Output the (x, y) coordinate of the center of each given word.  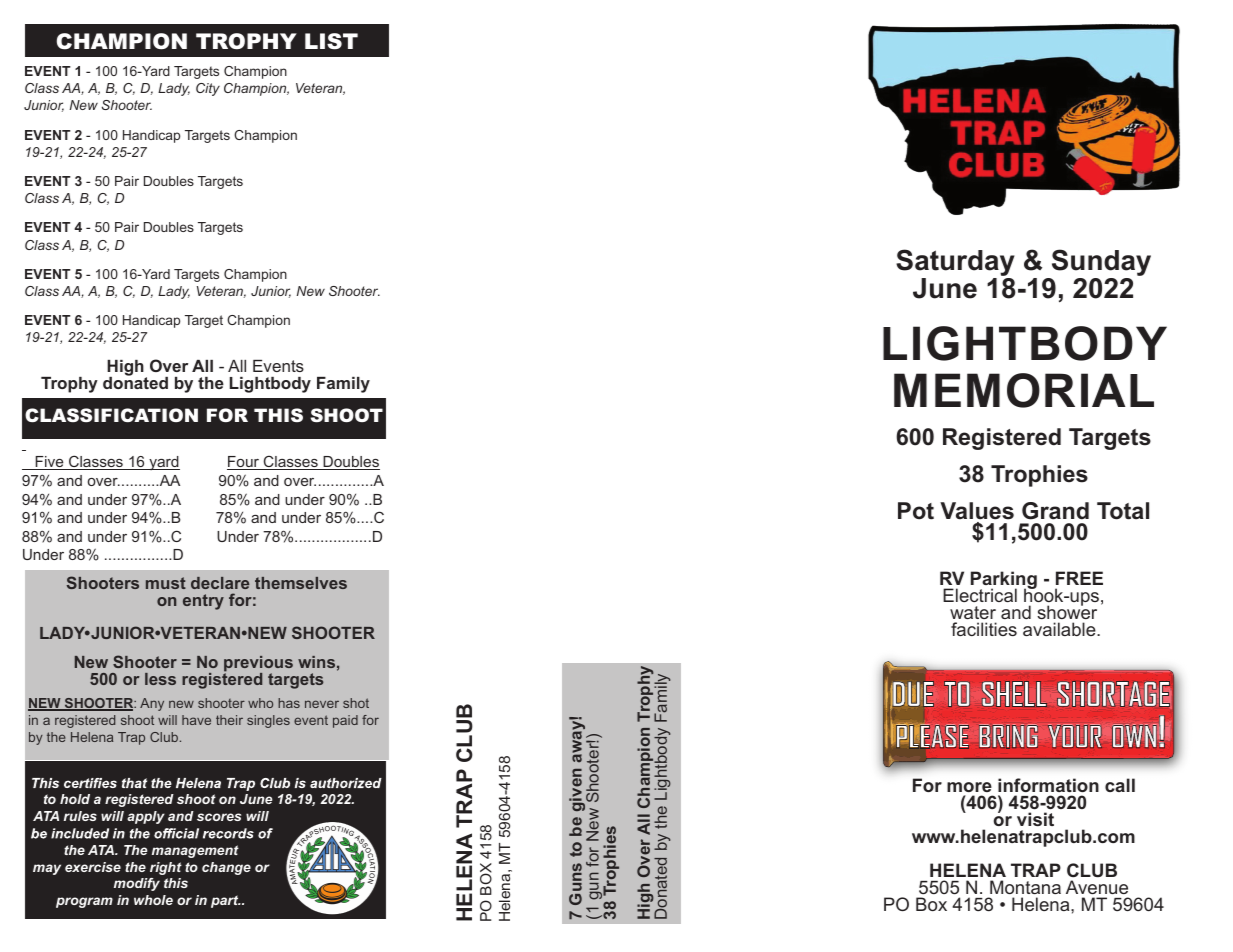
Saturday (955, 264)
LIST (331, 41)
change (226, 868)
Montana (1024, 889)
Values (977, 511)
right (166, 868)
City (208, 89)
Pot (916, 511)
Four (244, 463)
